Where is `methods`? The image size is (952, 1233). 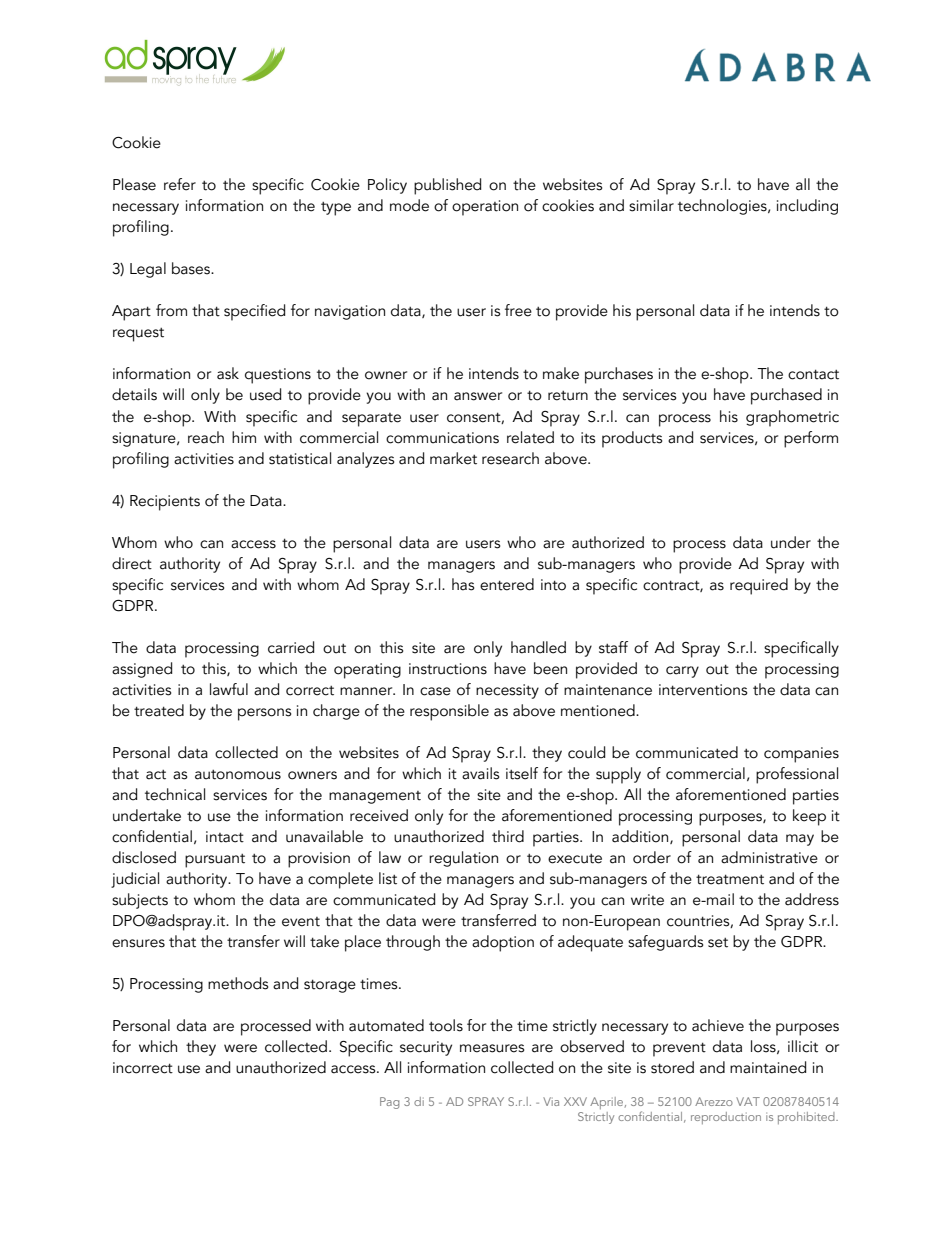
methods is located at coordinates (238, 983).
